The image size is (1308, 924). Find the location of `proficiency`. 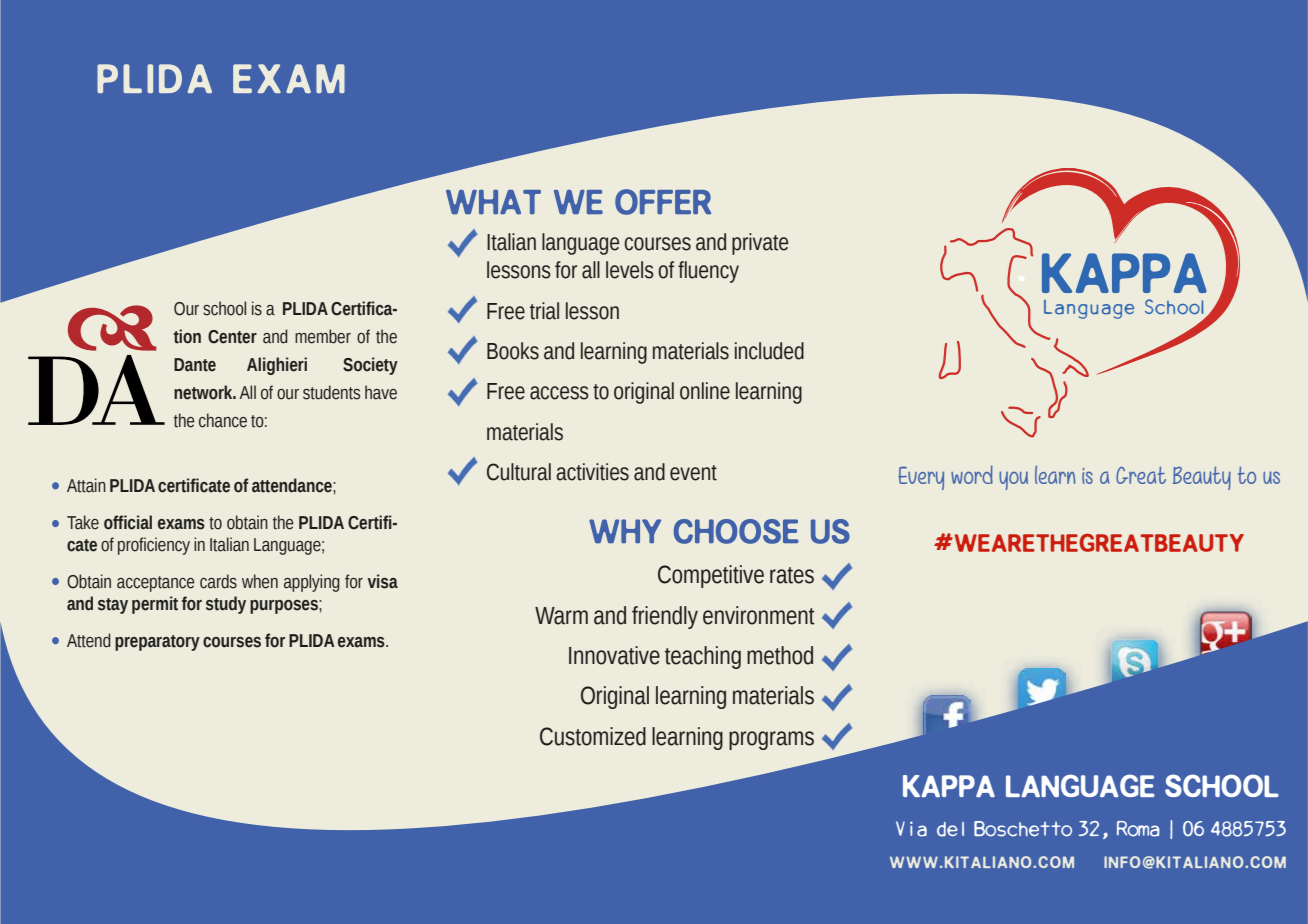

proficiency is located at coordinates (154, 546).
